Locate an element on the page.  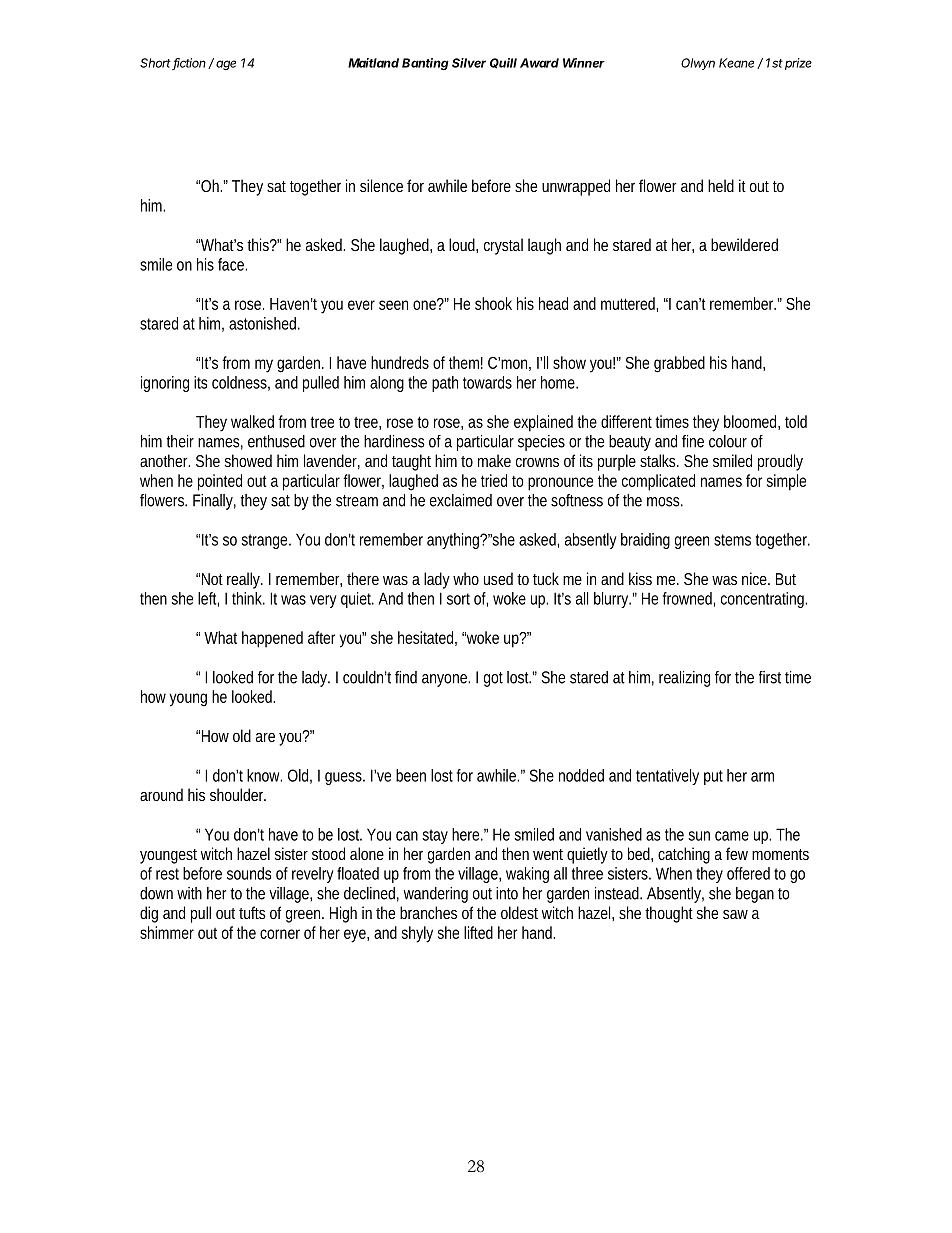
happened is located at coordinates (272, 639).
